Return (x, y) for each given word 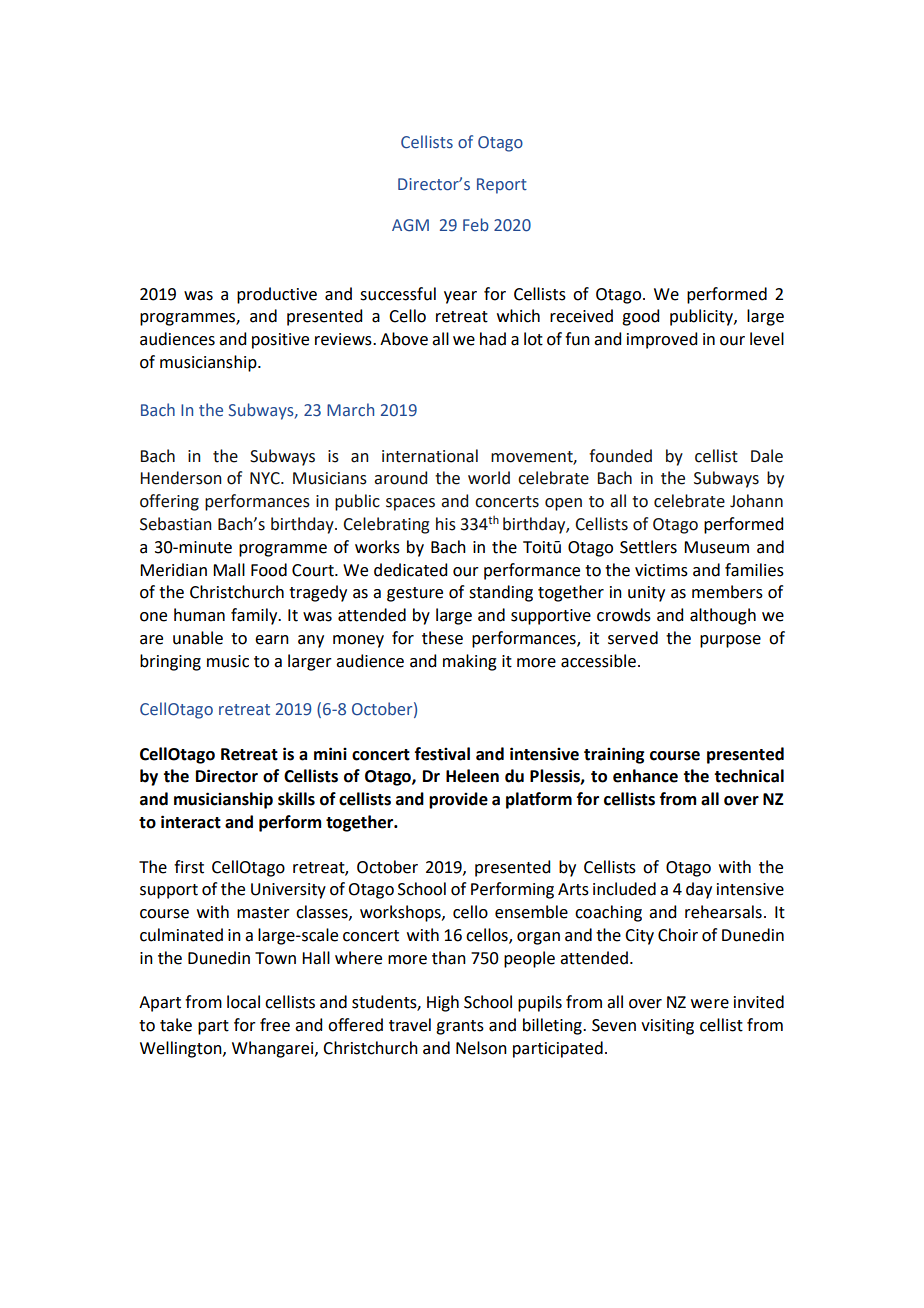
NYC (266, 478)
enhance (645, 776)
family (255, 616)
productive (277, 295)
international (430, 456)
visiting (667, 1027)
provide (458, 800)
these (442, 638)
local (243, 1002)
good (640, 317)
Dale (767, 456)
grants (460, 1027)
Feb (476, 224)
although (723, 616)
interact (191, 822)
